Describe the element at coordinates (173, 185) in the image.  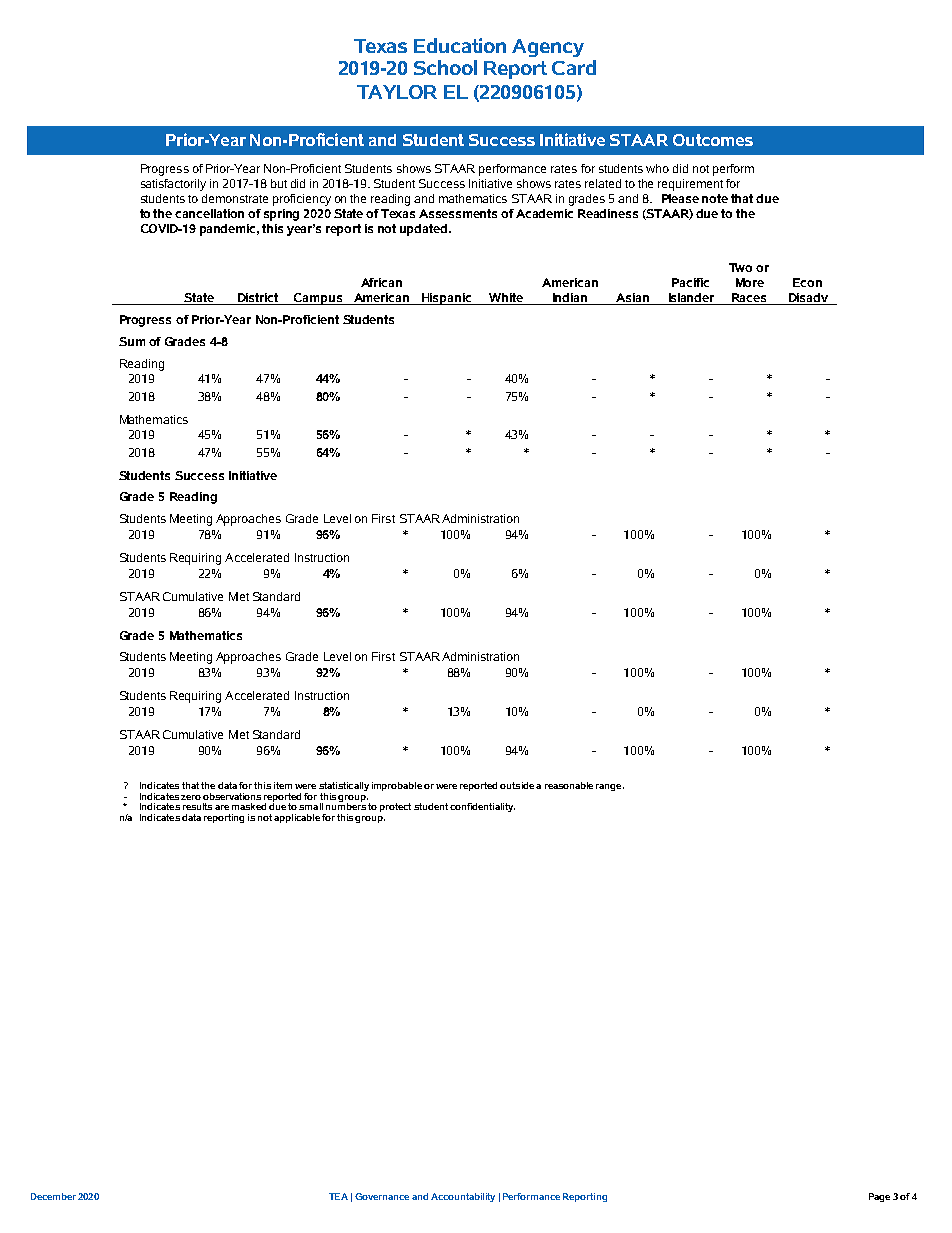
I see `satisfactorily` at that location.
